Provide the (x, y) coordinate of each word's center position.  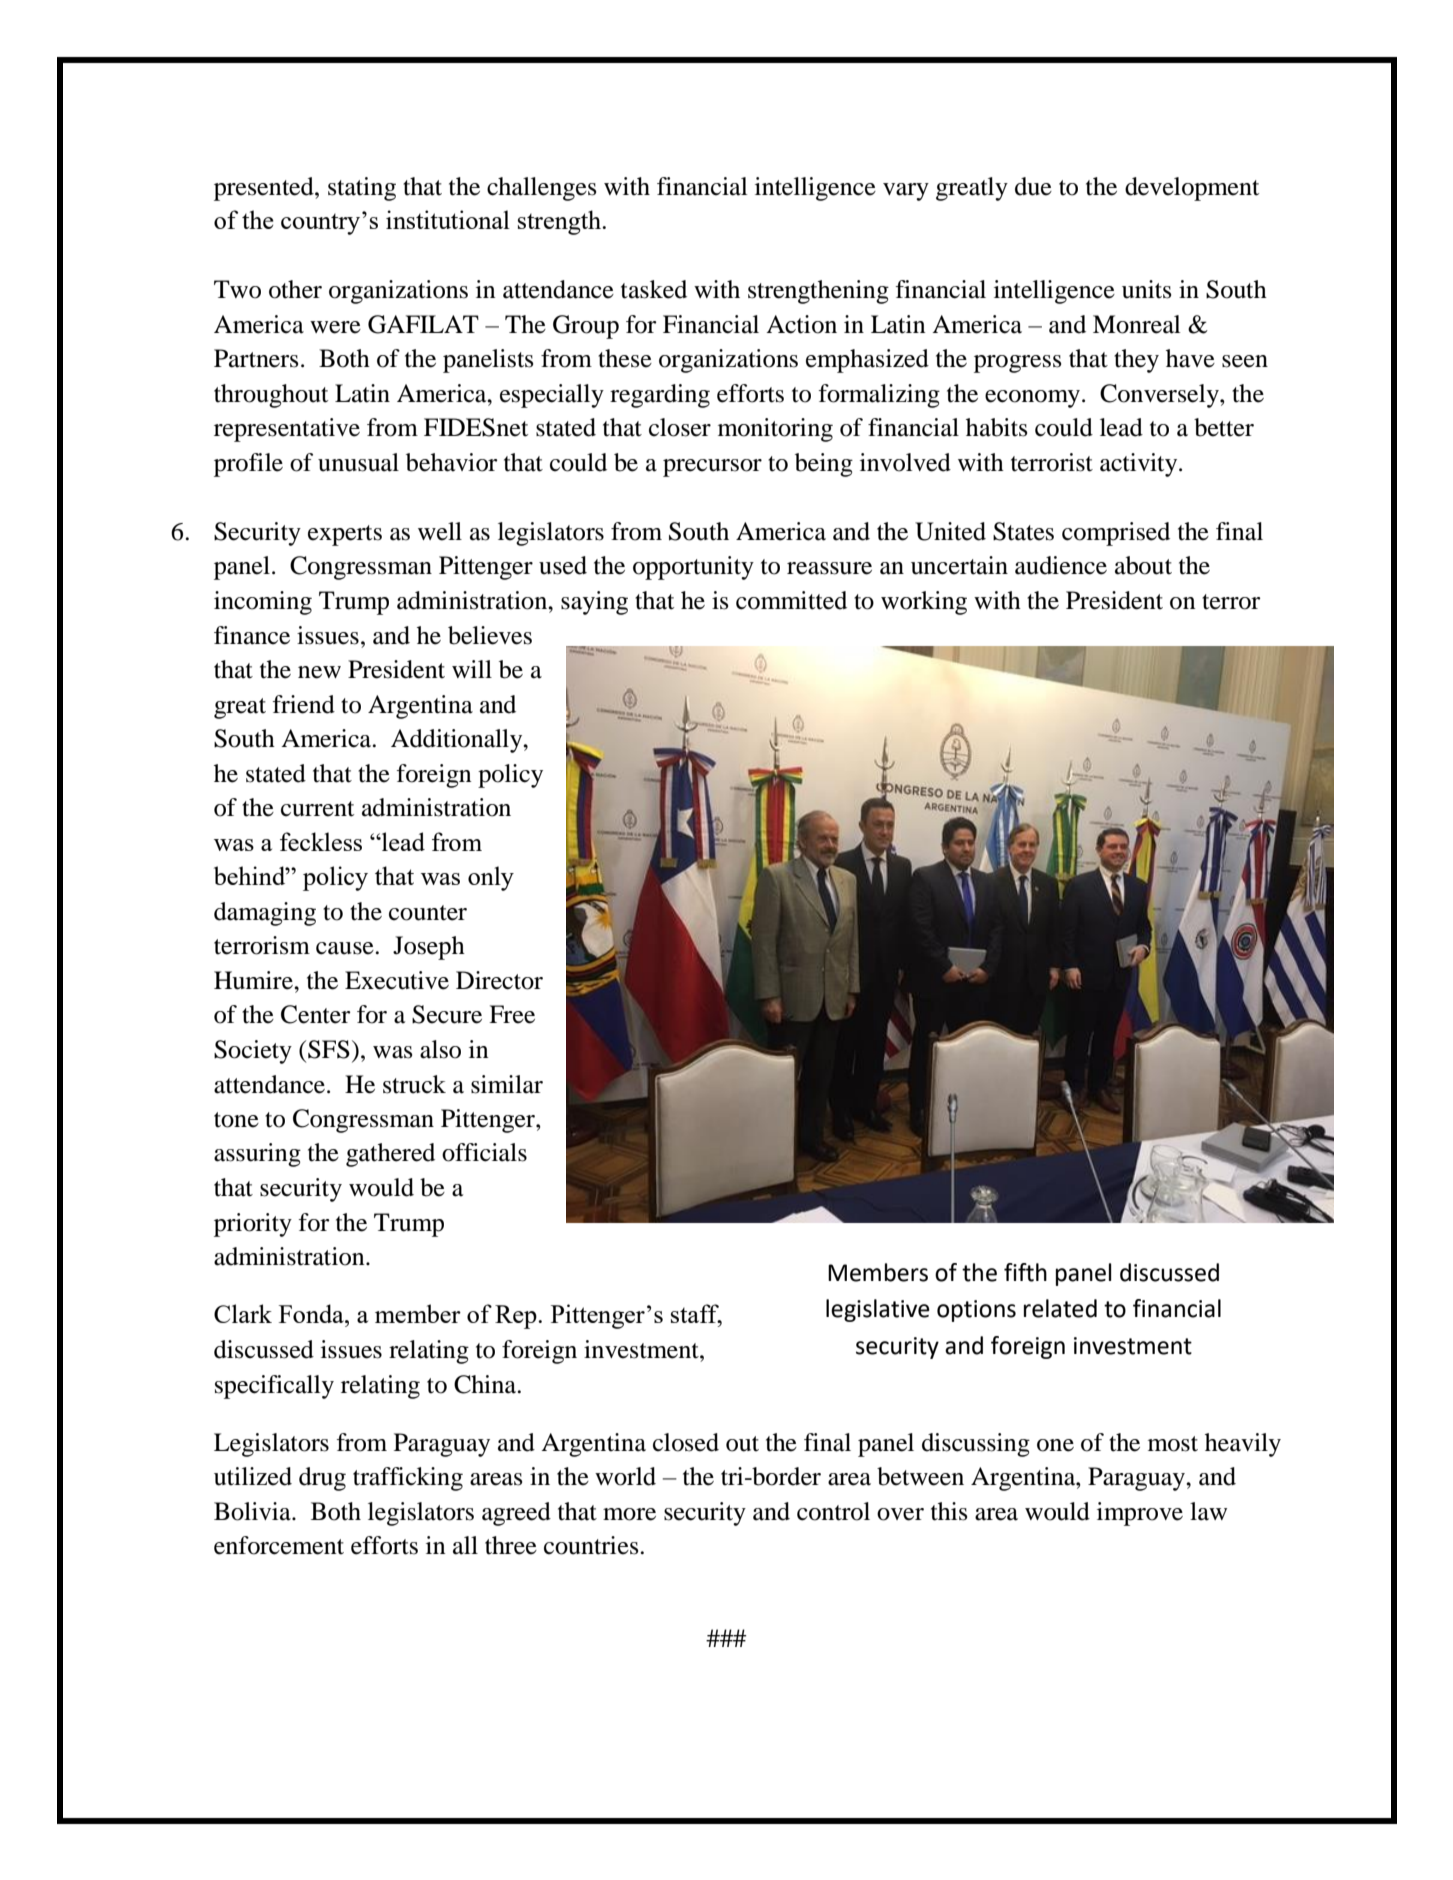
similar (507, 1084)
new (319, 672)
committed (791, 600)
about (1143, 565)
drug (322, 1479)
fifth (1025, 1272)
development (1192, 189)
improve (1140, 1514)
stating (362, 189)
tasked (654, 289)
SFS (329, 1049)
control (833, 1511)
